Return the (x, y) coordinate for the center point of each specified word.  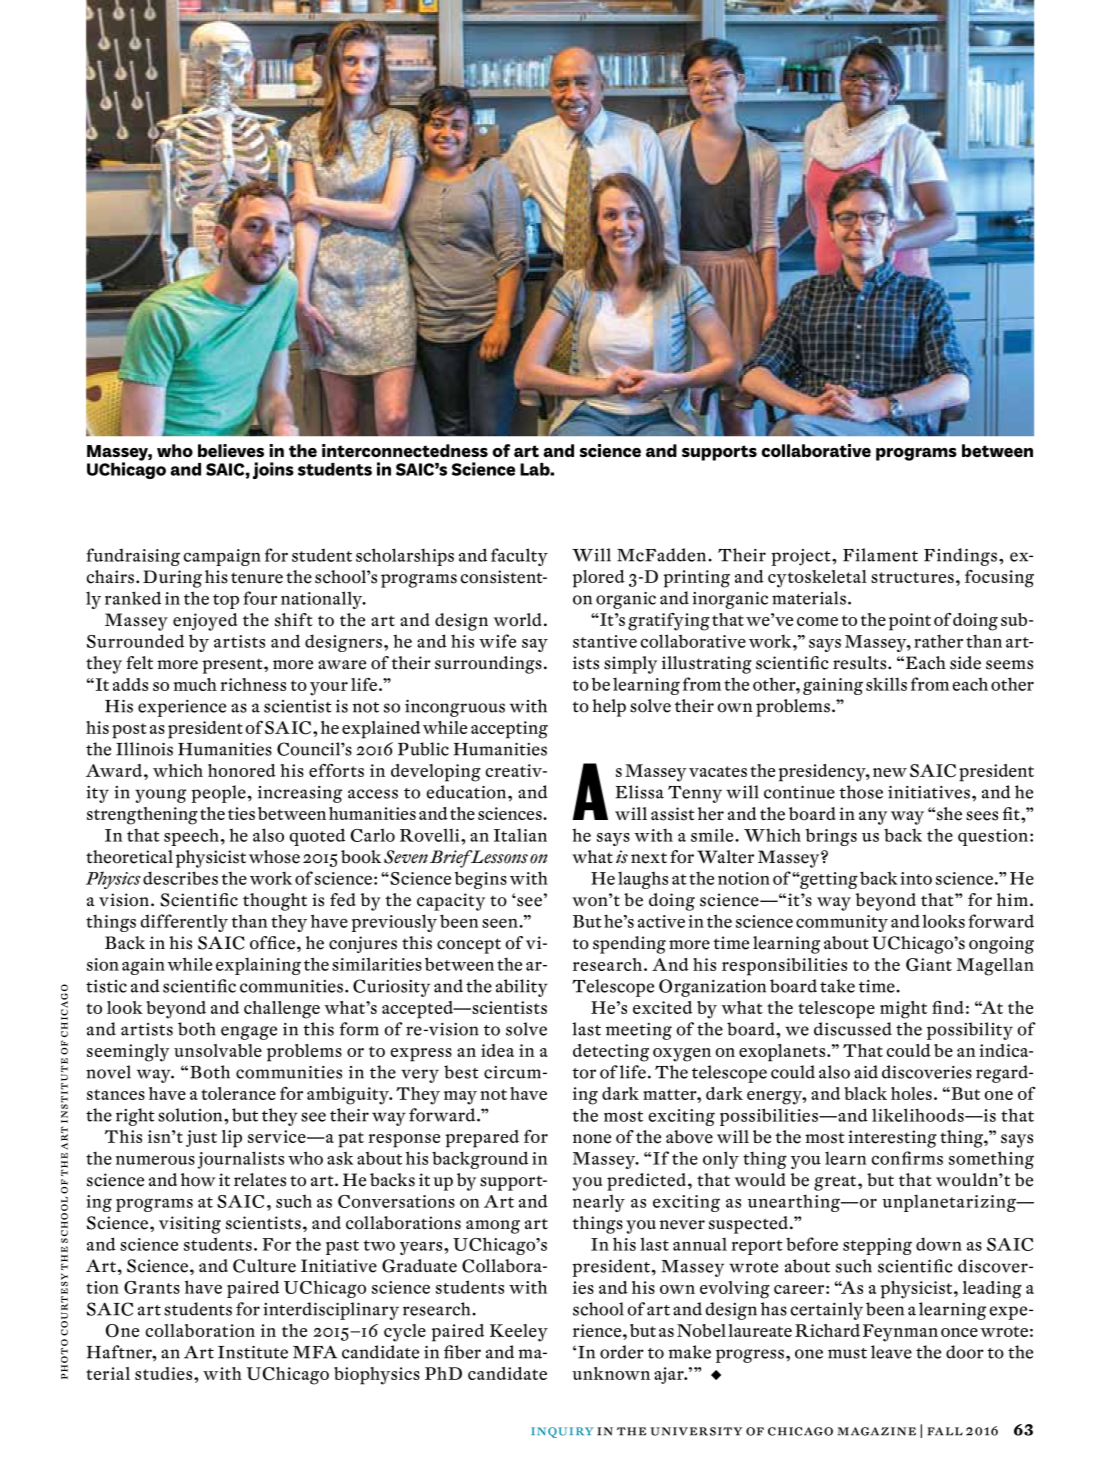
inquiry (562, 1432)
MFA (315, 1352)
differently (184, 923)
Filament (880, 555)
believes (231, 450)
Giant (929, 964)
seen (501, 923)
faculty (519, 557)
